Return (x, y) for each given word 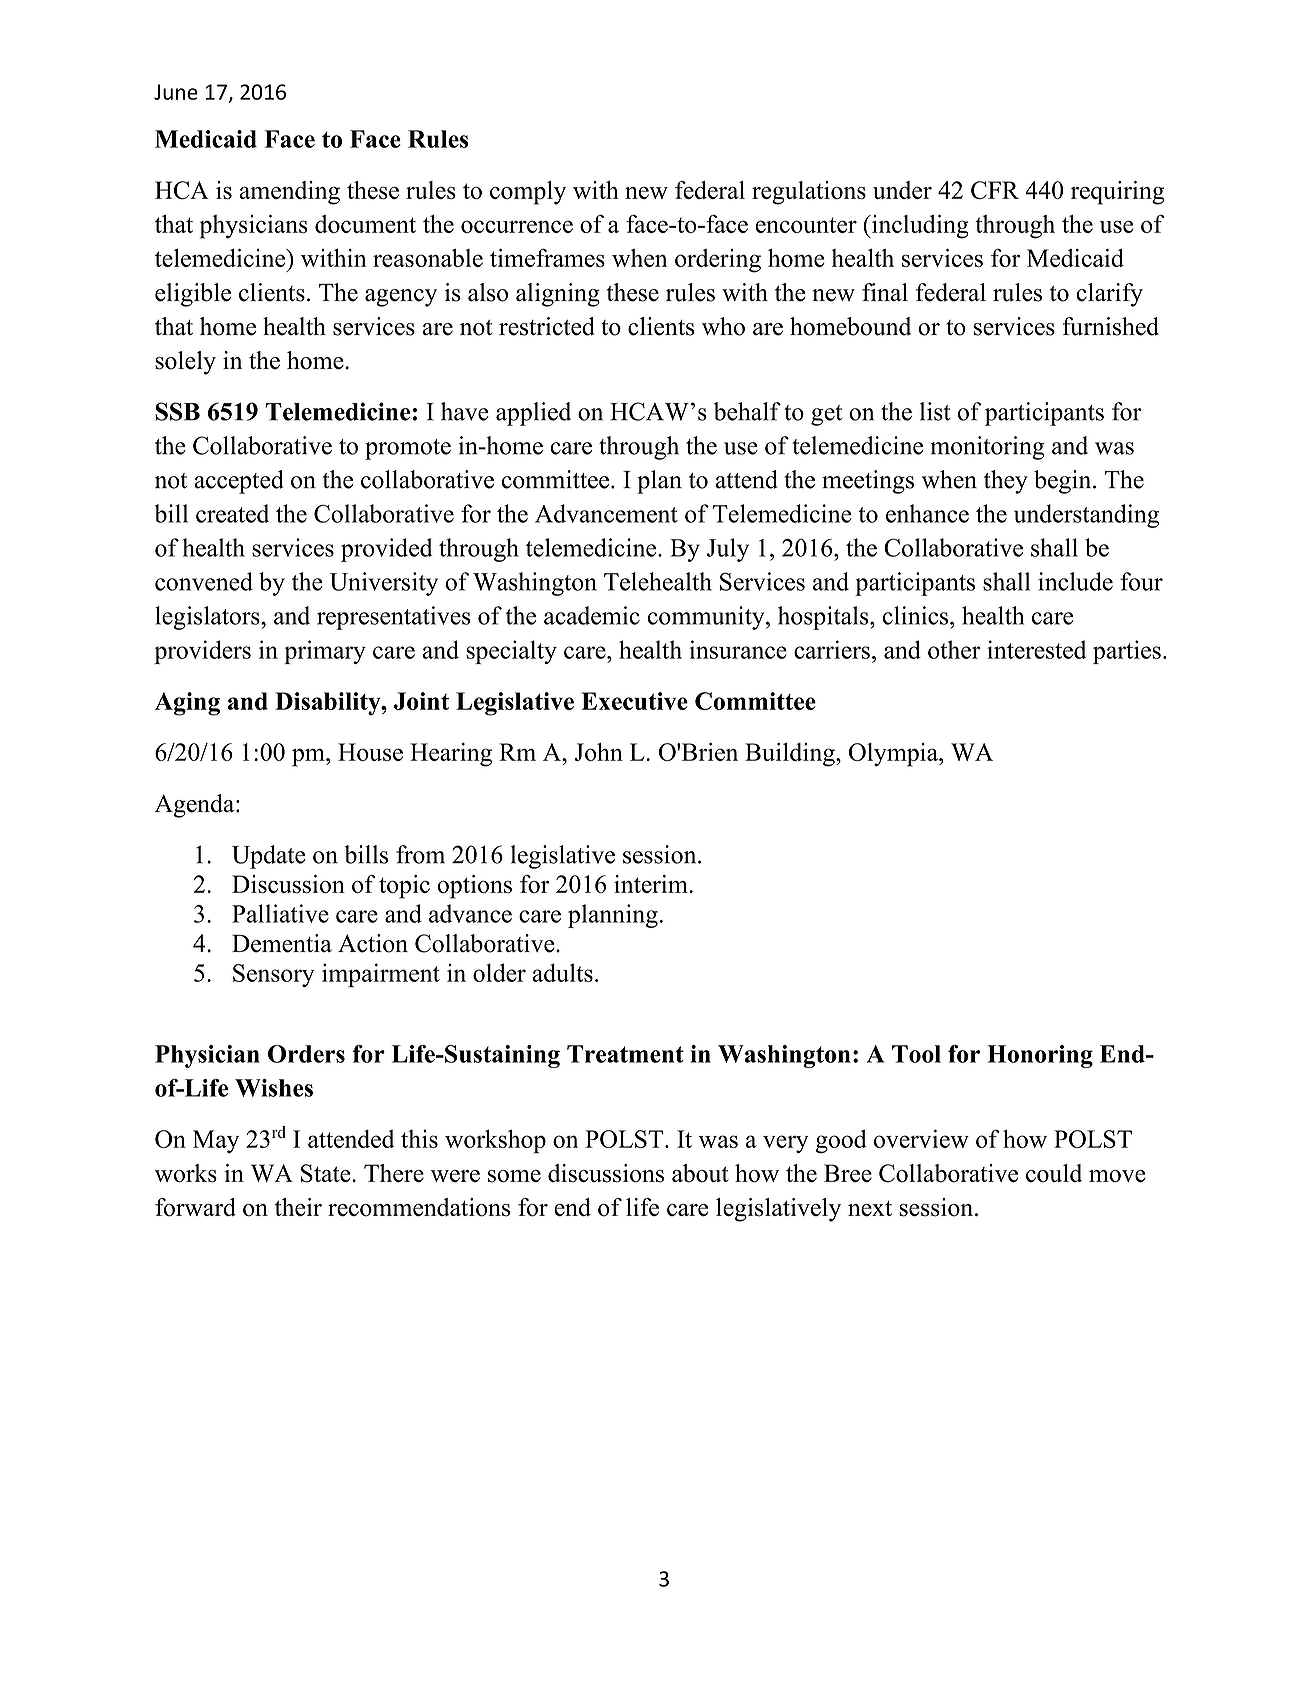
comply (528, 193)
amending (290, 193)
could (1054, 1173)
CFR (995, 190)
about (700, 1173)
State (327, 1173)
